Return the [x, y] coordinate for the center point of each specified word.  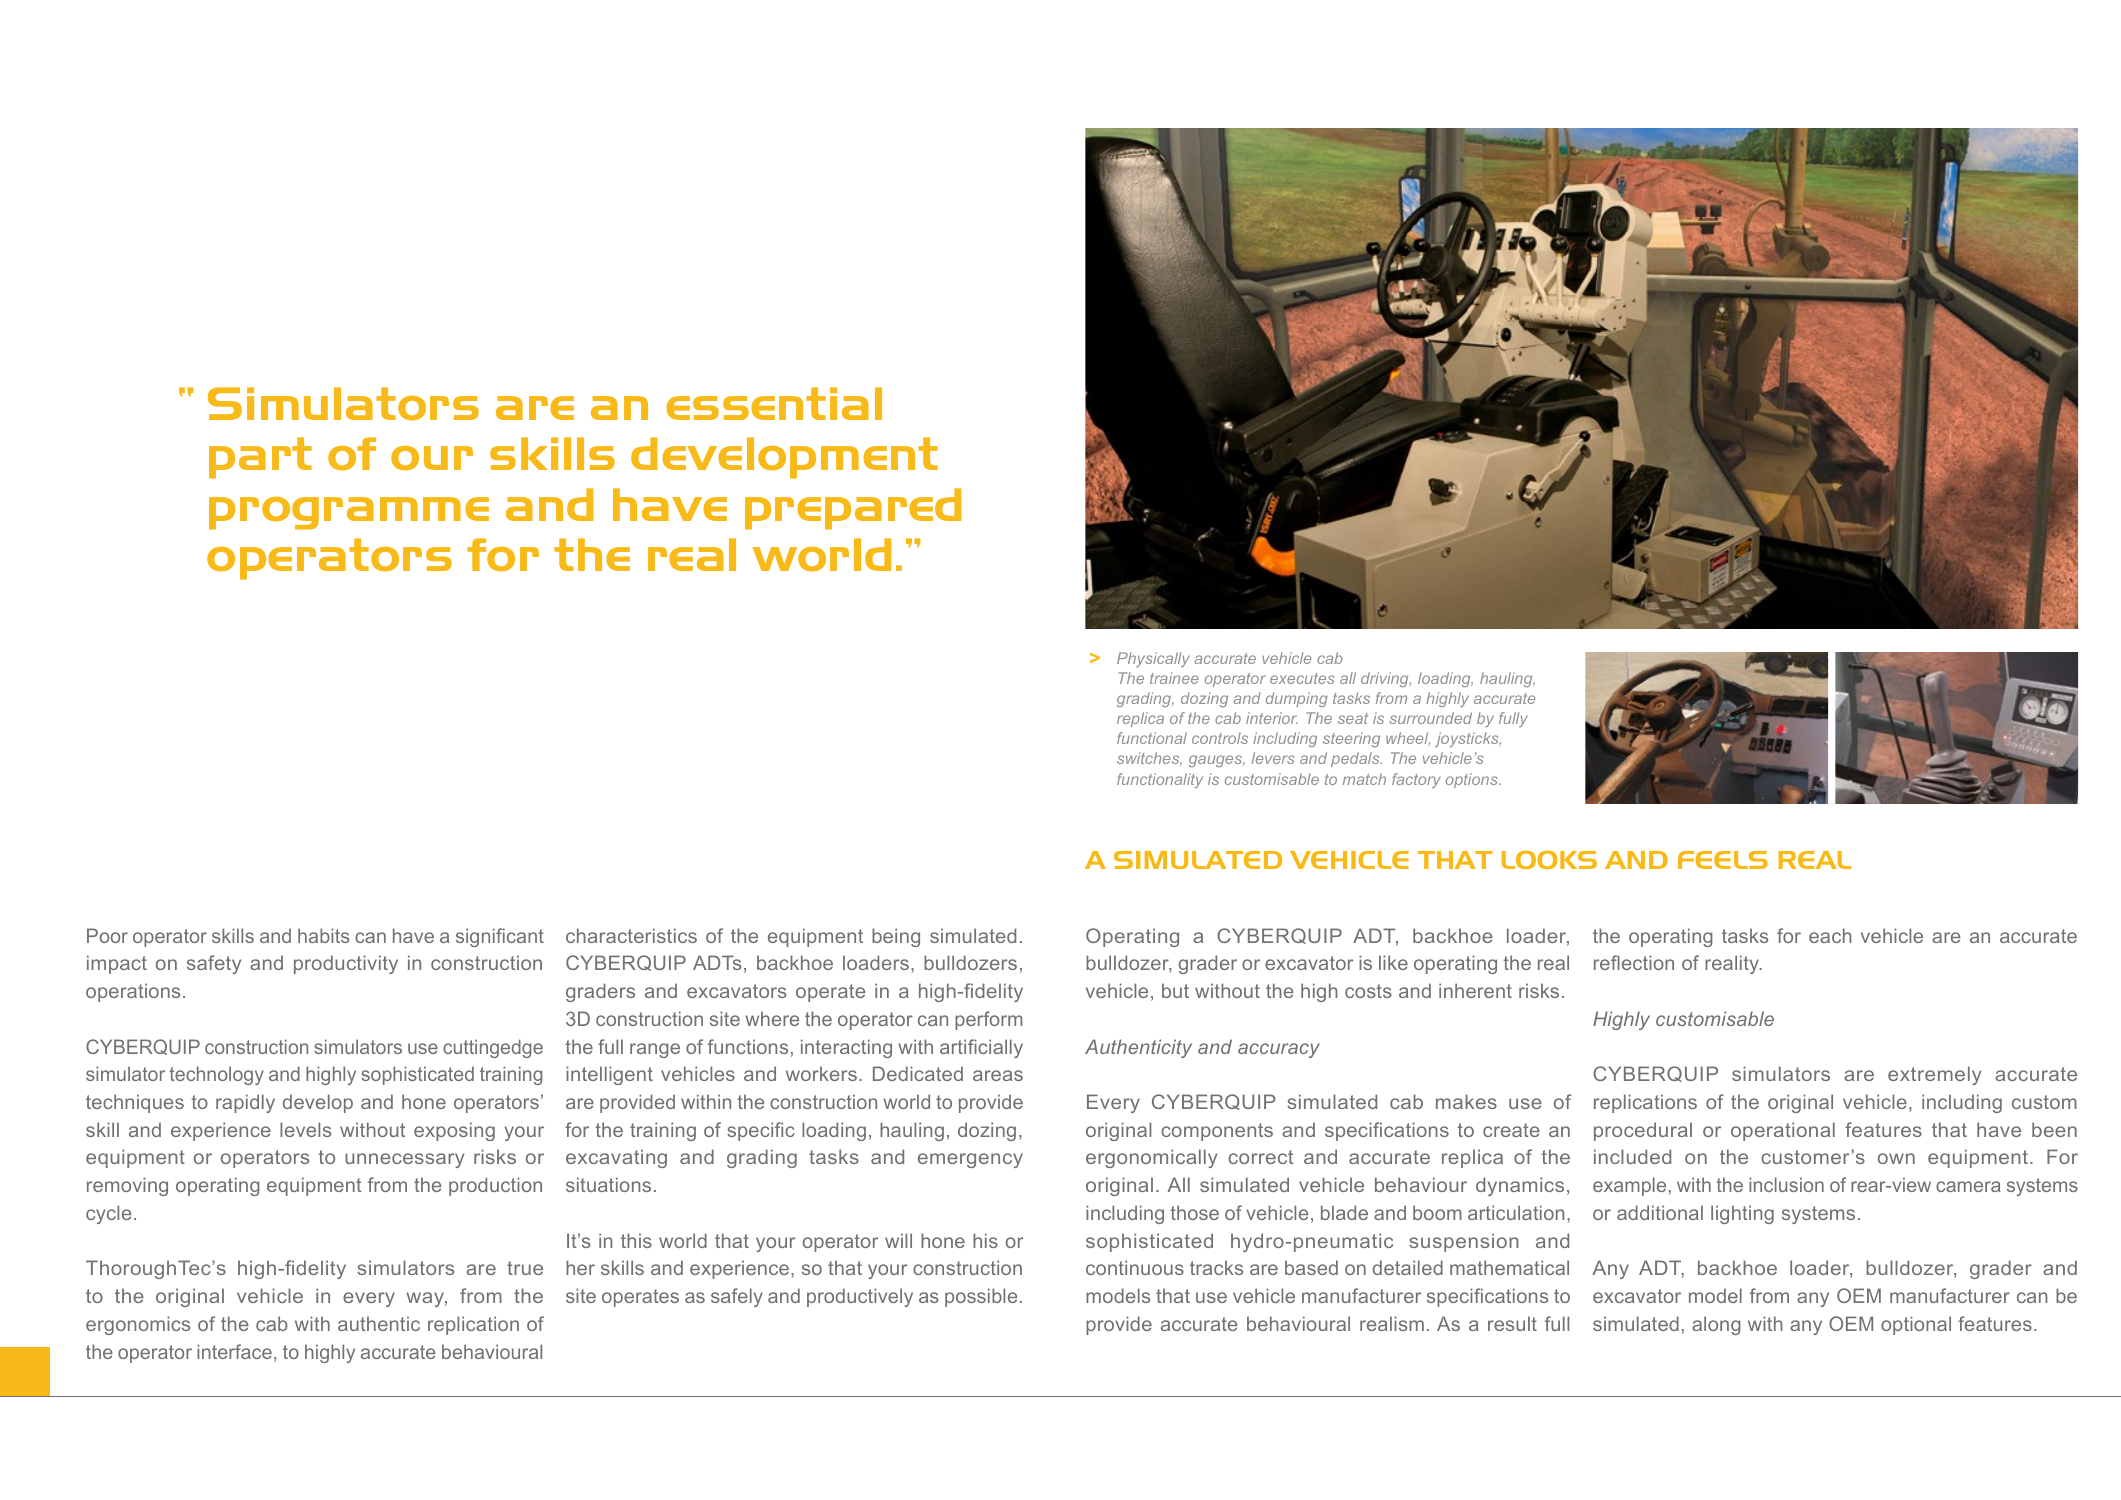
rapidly [245, 1103]
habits [324, 935]
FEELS [1723, 860]
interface [234, 1351]
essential [774, 403]
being [896, 937]
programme [349, 513]
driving [1386, 679]
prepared [853, 509]
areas [998, 1075]
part [260, 458]
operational [1783, 1131]
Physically [1153, 659]
